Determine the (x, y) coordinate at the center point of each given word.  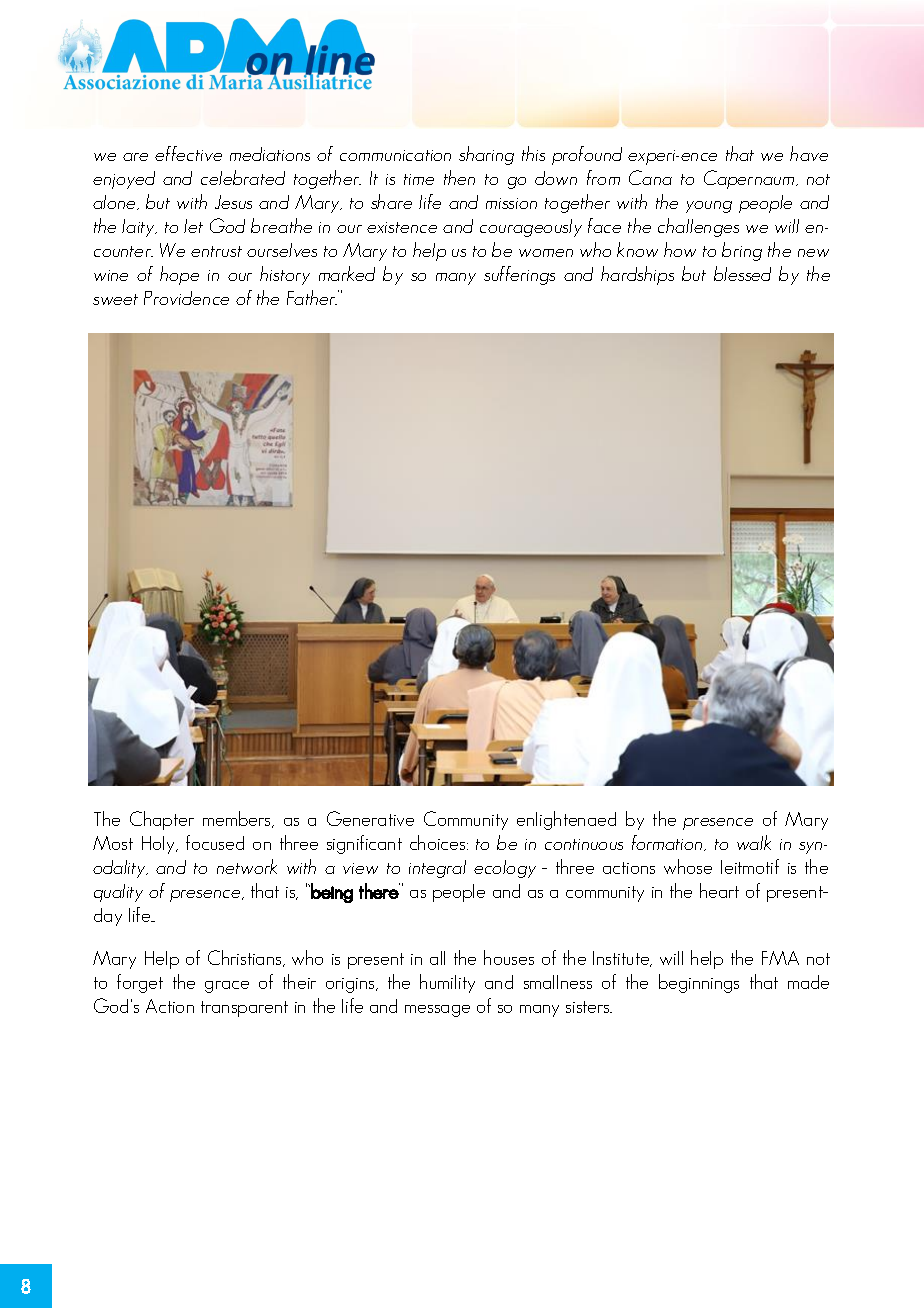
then (459, 177)
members (238, 819)
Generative (370, 818)
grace (227, 987)
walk (754, 842)
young (709, 207)
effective (188, 153)
